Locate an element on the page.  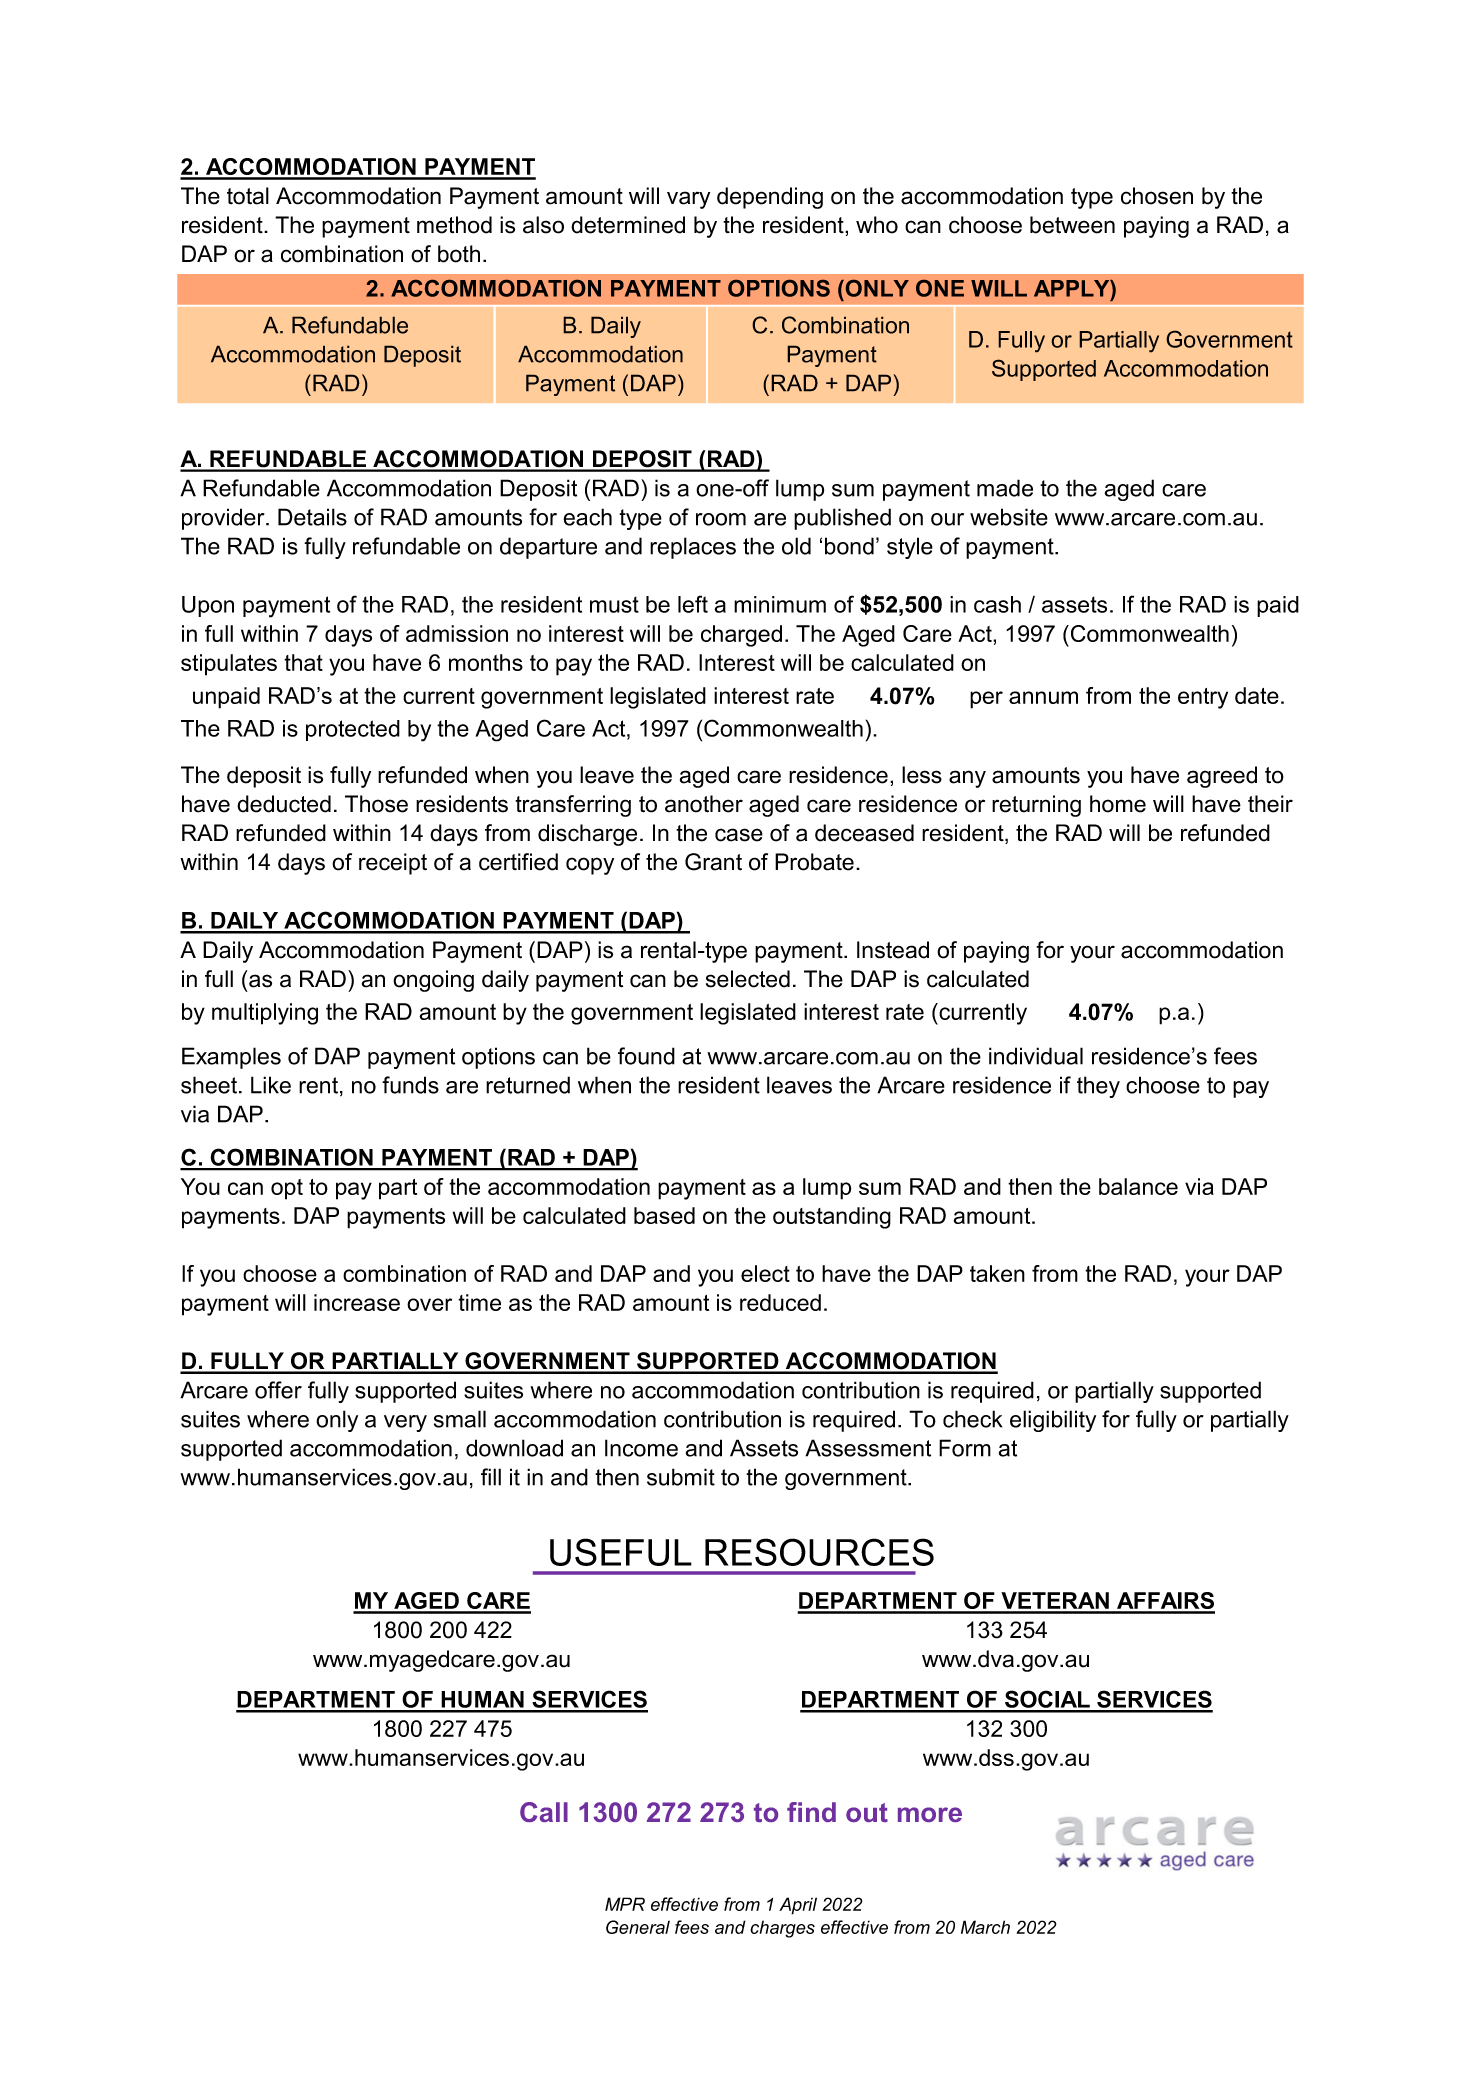
chosen is located at coordinates (1157, 196).
